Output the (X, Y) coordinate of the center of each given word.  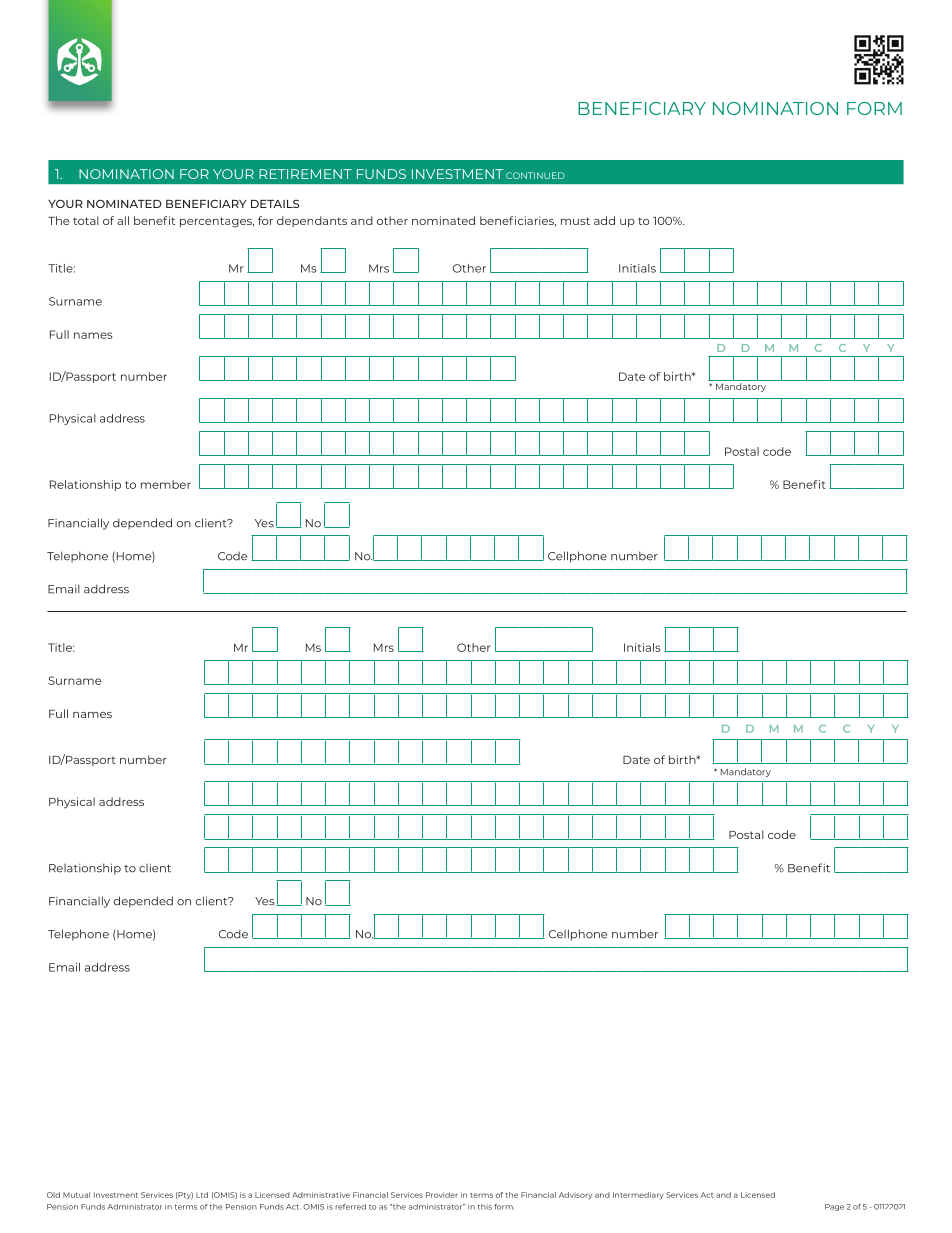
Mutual (76, 1195)
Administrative (321, 1195)
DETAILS (275, 203)
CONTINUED (535, 175)
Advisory (575, 1195)
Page (834, 1207)
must (575, 221)
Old (53, 1195)
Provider (442, 1195)
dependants (312, 221)
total (86, 220)
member (166, 484)
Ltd (202, 1195)
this (485, 1207)
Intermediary (638, 1195)
